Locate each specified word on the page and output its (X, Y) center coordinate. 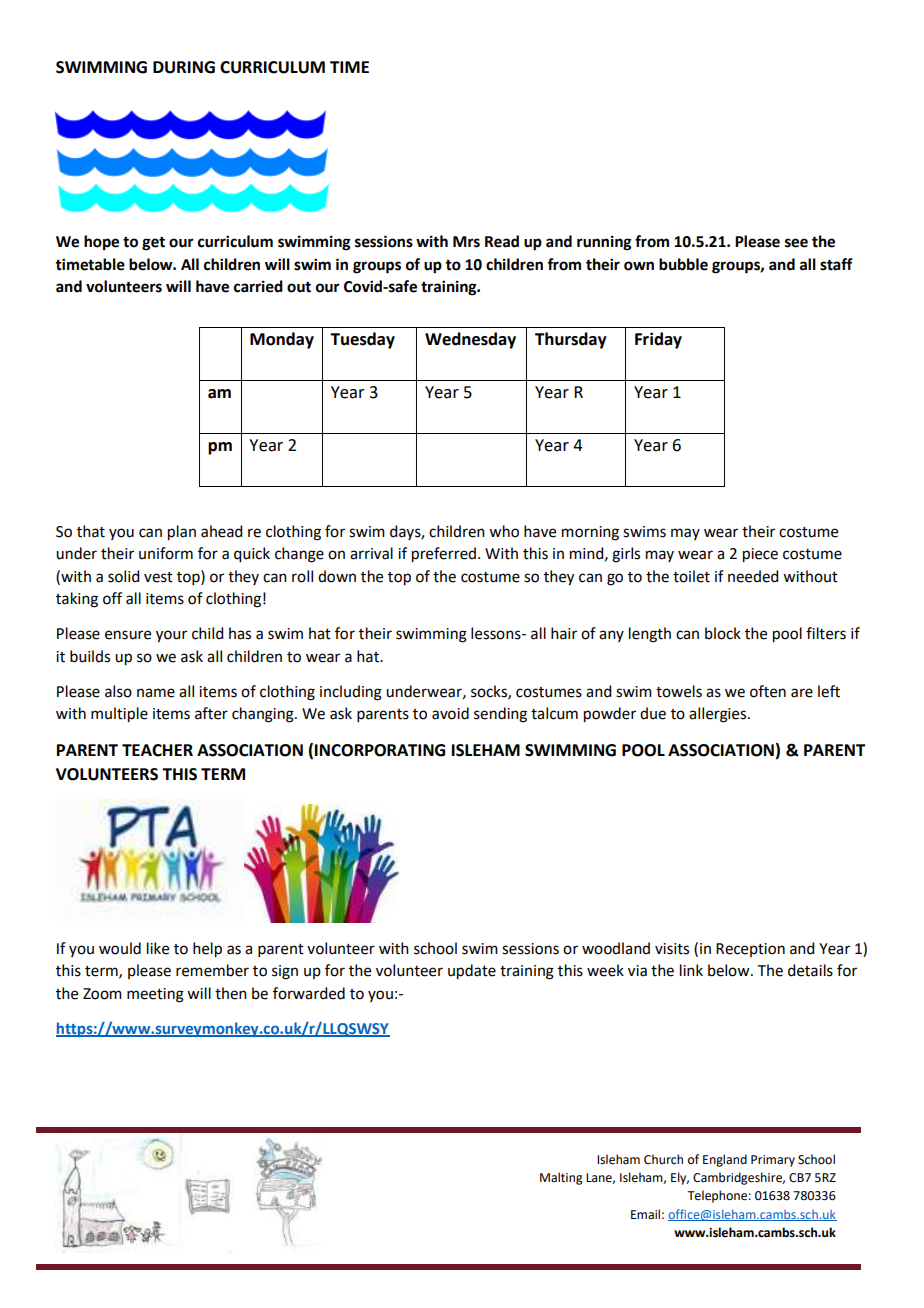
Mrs (466, 242)
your (171, 636)
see (796, 243)
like (158, 948)
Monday (282, 340)
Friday (658, 340)
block (723, 633)
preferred (445, 555)
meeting (155, 995)
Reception (750, 950)
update (472, 972)
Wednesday (470, 340)
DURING (184, 67)
